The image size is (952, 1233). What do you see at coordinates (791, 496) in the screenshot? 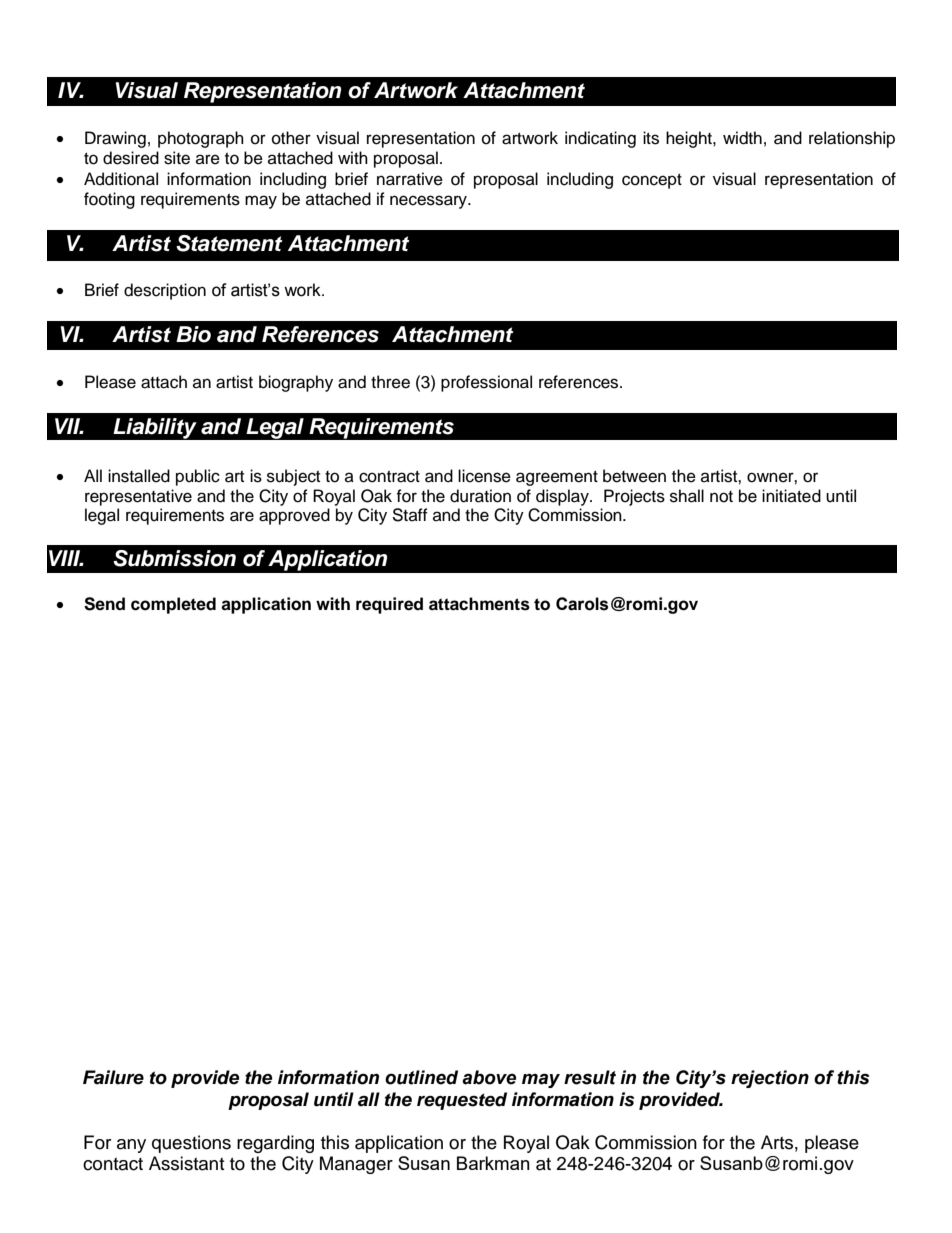
I see `initiated` at bounding box center [791, 496].
